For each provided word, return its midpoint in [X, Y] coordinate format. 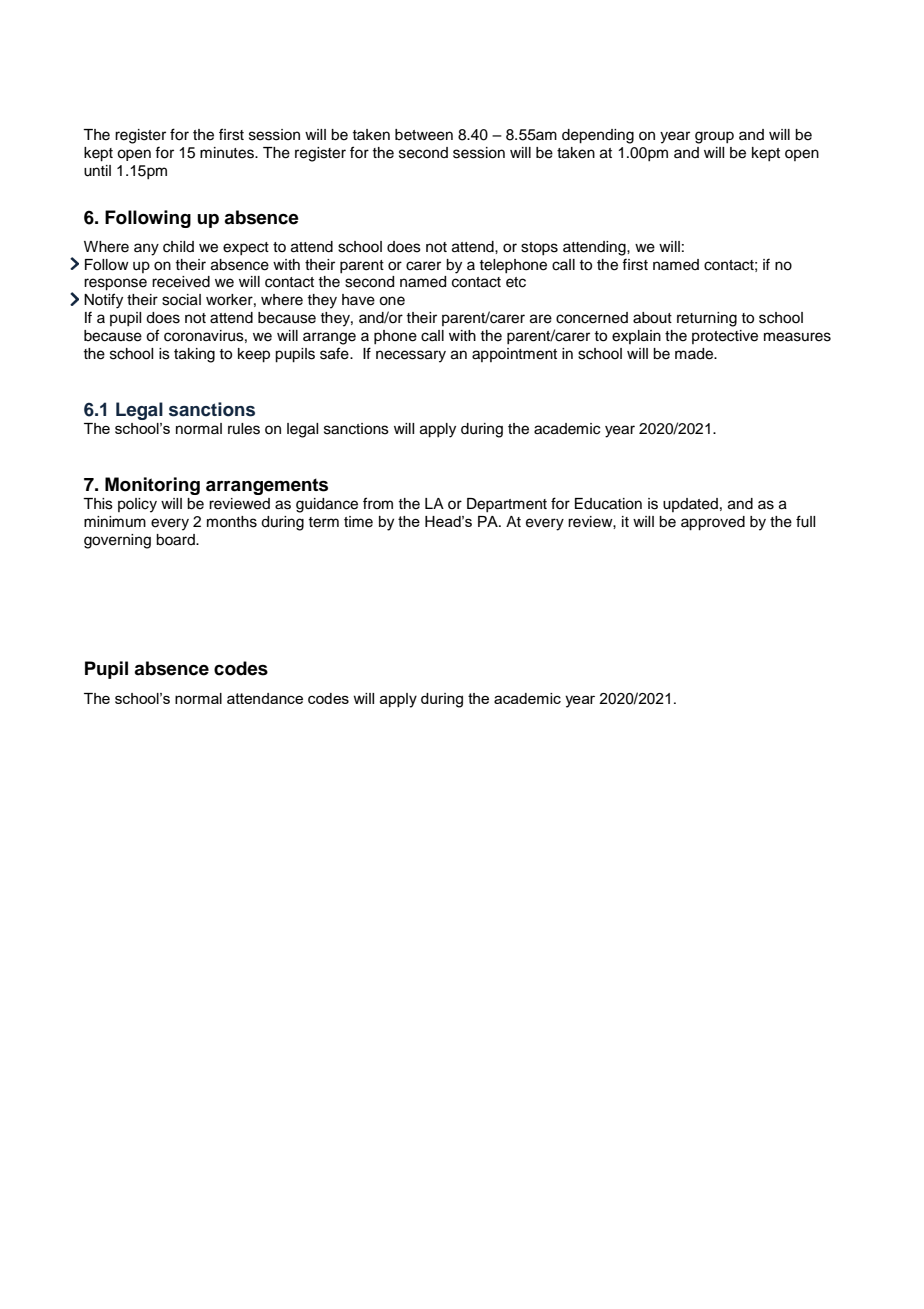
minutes [228, 153]
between [424, 135]
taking [194, 355]
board [176, 540]
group [714, 137]
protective [725, 337]
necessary [411, 356]
